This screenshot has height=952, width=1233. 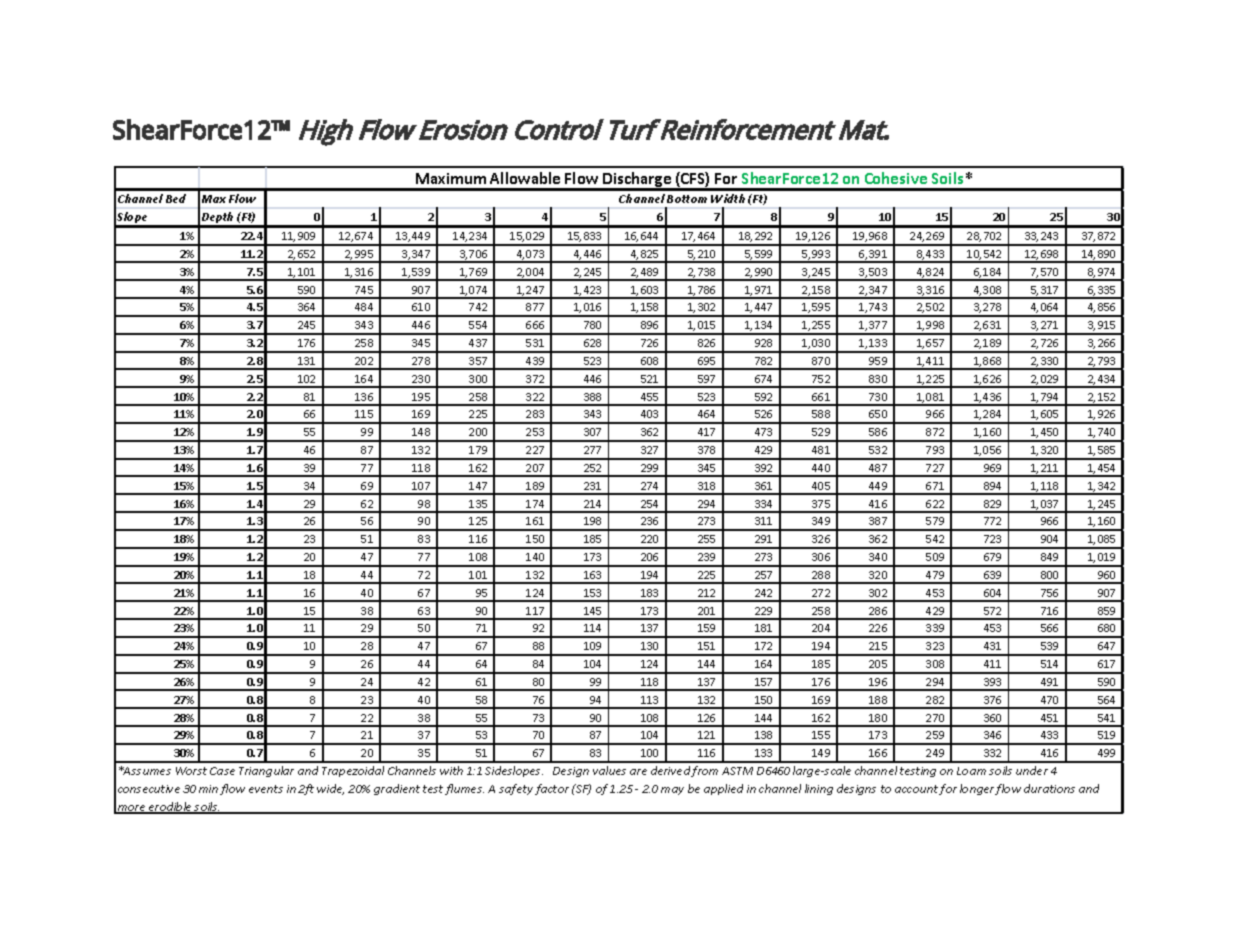 What do you see at coordinates (609, 770) in the screenshot?
I see `values` at bounding box center [609, 770].
